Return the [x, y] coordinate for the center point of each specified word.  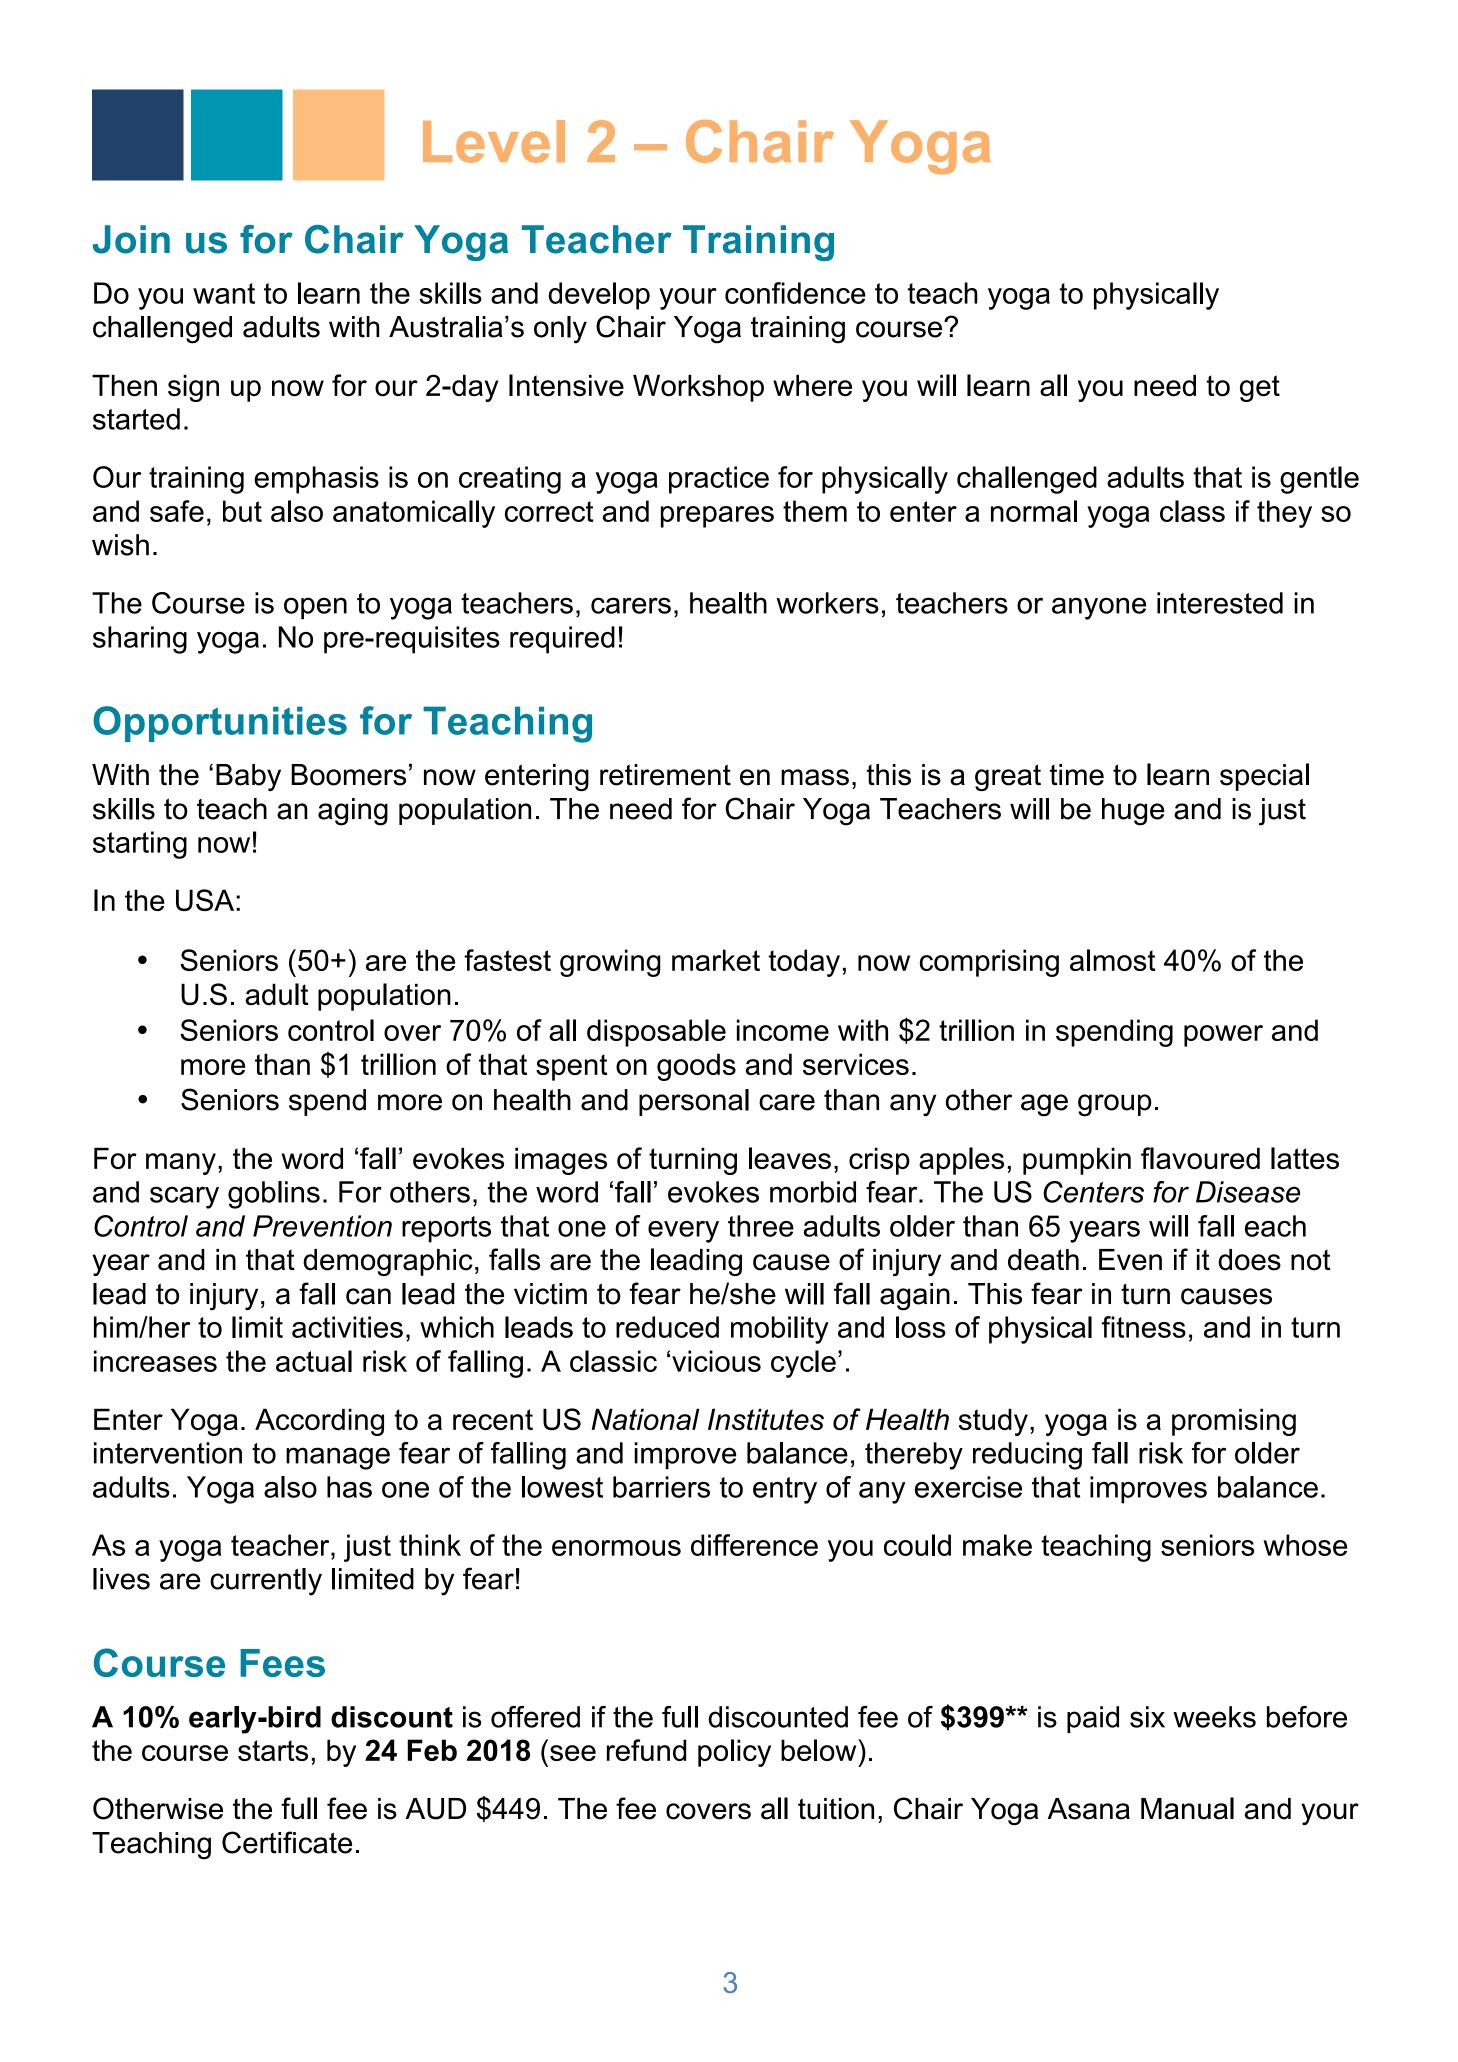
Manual [1187, 1808]
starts [273, 1750]
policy [734, 1753]
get [1260, 388]
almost [1113, 960]
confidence [795, 293]
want [224, 293]
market [716, 960]
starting [140, 845]
